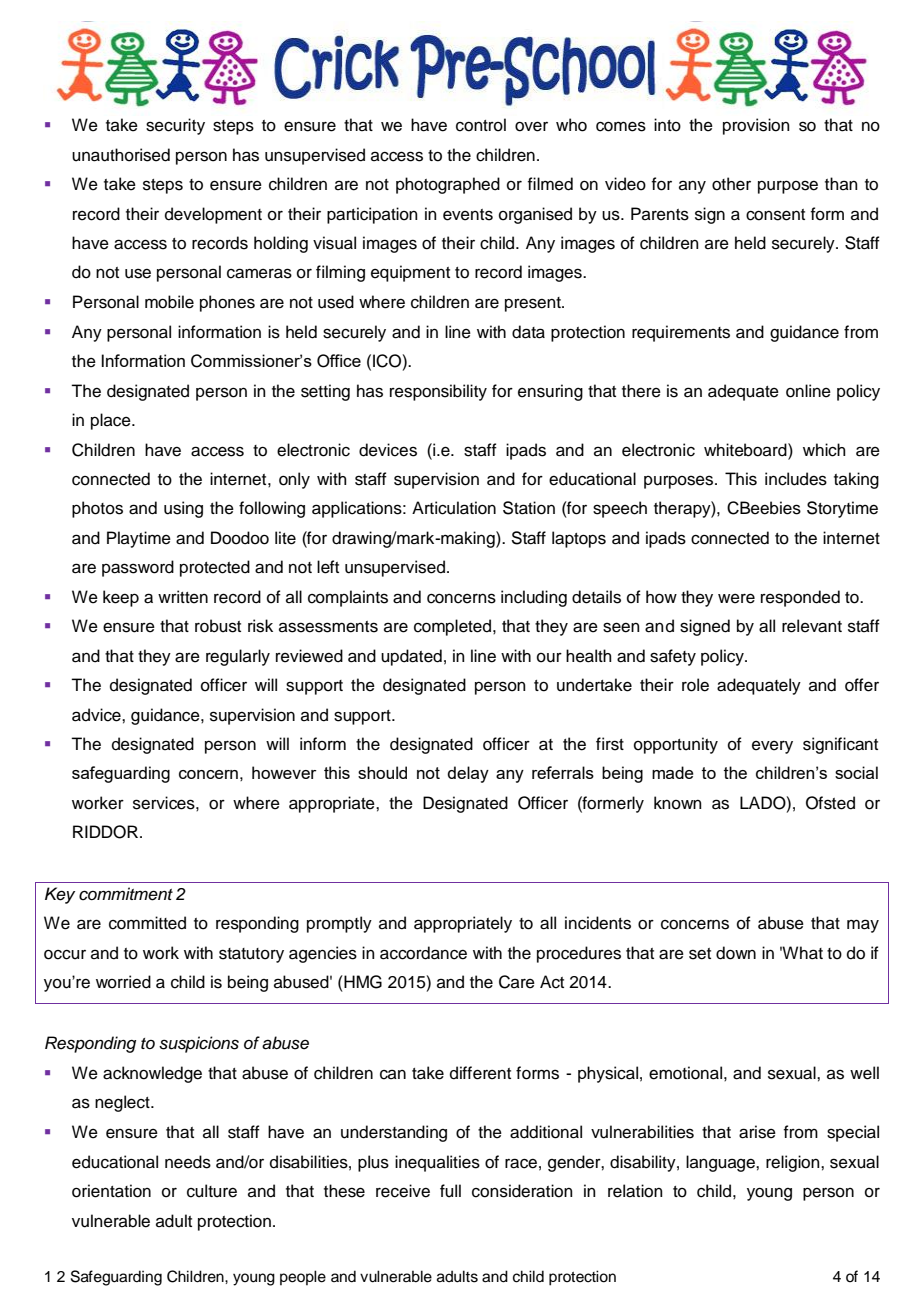  What do you see at coordinates (756, 126) in the screenshot?
I see `provision` at bounding box center [756, 126].
